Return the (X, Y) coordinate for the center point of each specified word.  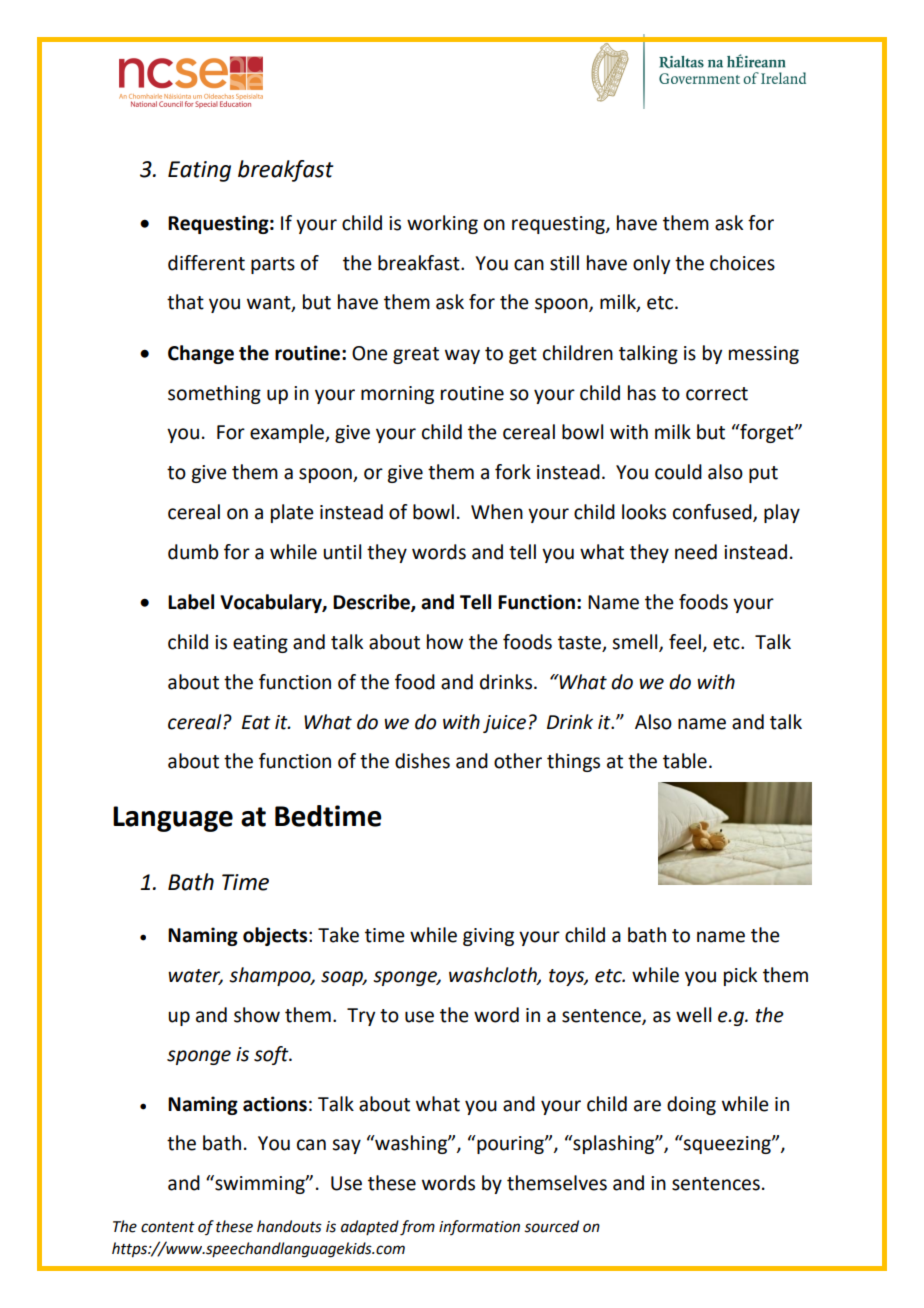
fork (513, 472)
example (288, 433)
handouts (289, 1226)
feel (685, 642)
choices (742, 263)
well (693, 1015)
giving (488, 937)
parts (273, 265)
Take (338, 935)
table (685, 761)
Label (191, 602)
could (678, 472)
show (257, 1015)
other (518, 761)
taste (580, 644)
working (442, 224)
